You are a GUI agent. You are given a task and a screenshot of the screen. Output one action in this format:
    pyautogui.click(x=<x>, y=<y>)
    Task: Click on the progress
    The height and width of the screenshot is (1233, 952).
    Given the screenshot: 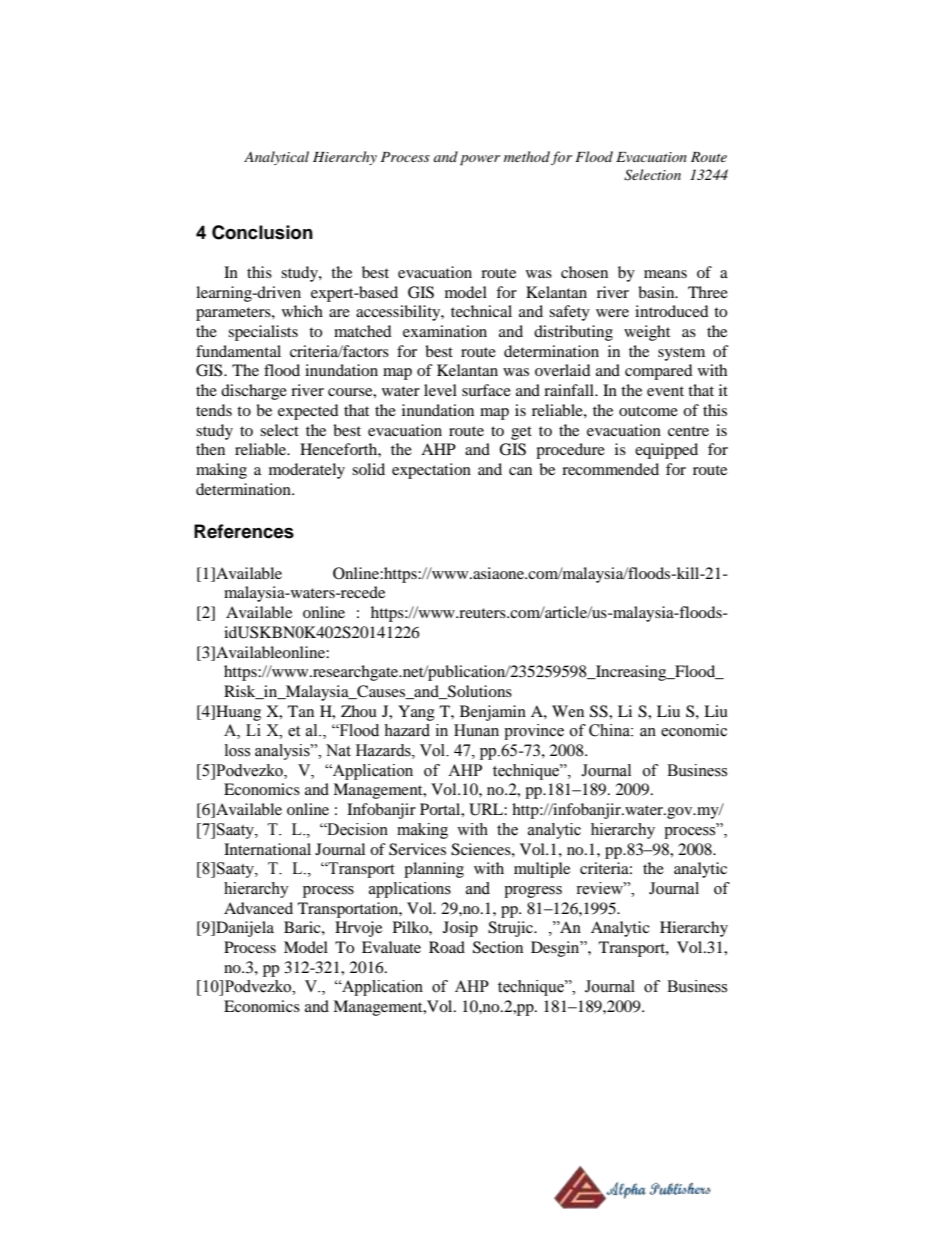 What is the action you would take?
    pyautogui.click(x=533, y=892)
